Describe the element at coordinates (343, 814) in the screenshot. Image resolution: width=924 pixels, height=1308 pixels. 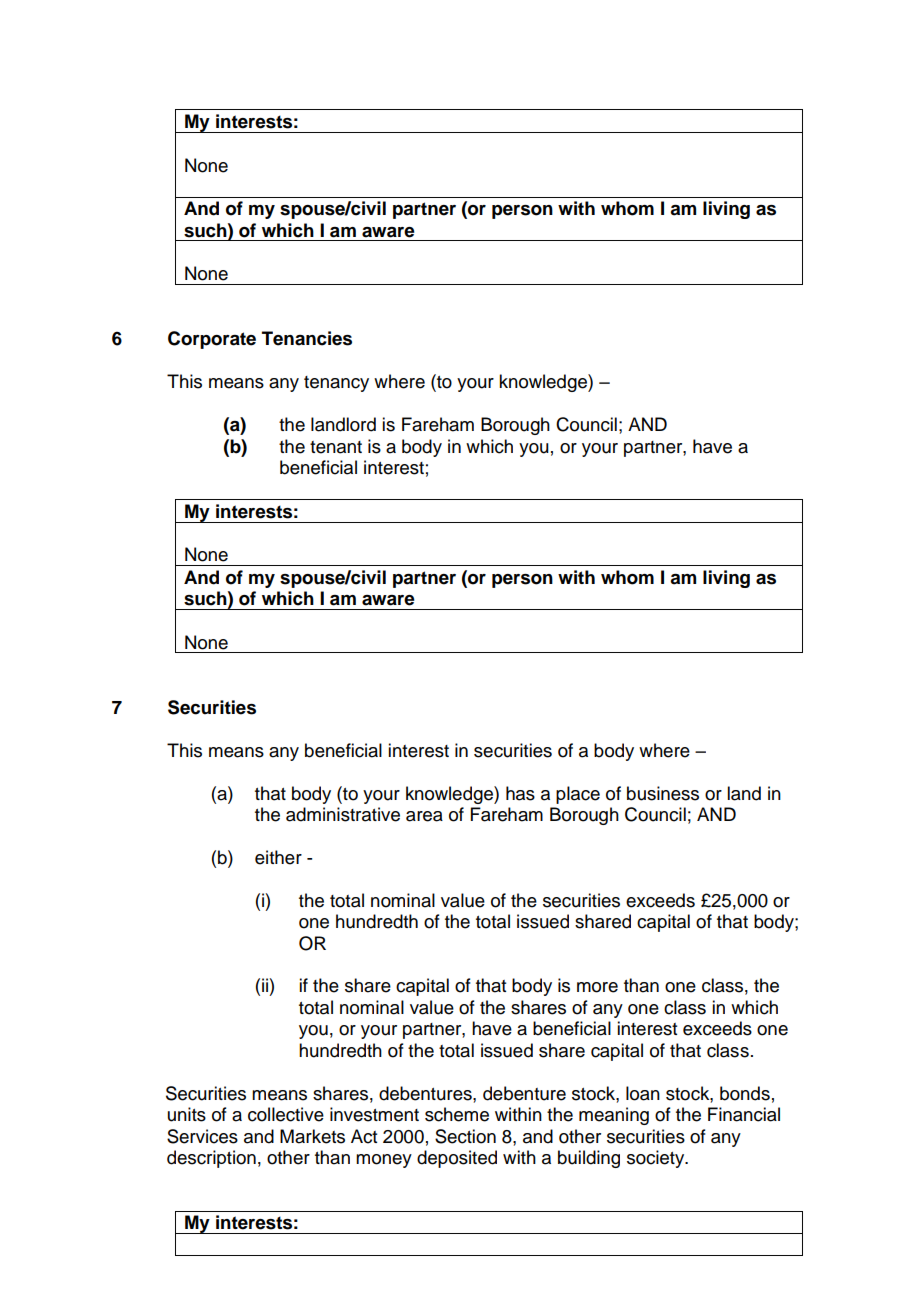
I see `administrative` at that location.
